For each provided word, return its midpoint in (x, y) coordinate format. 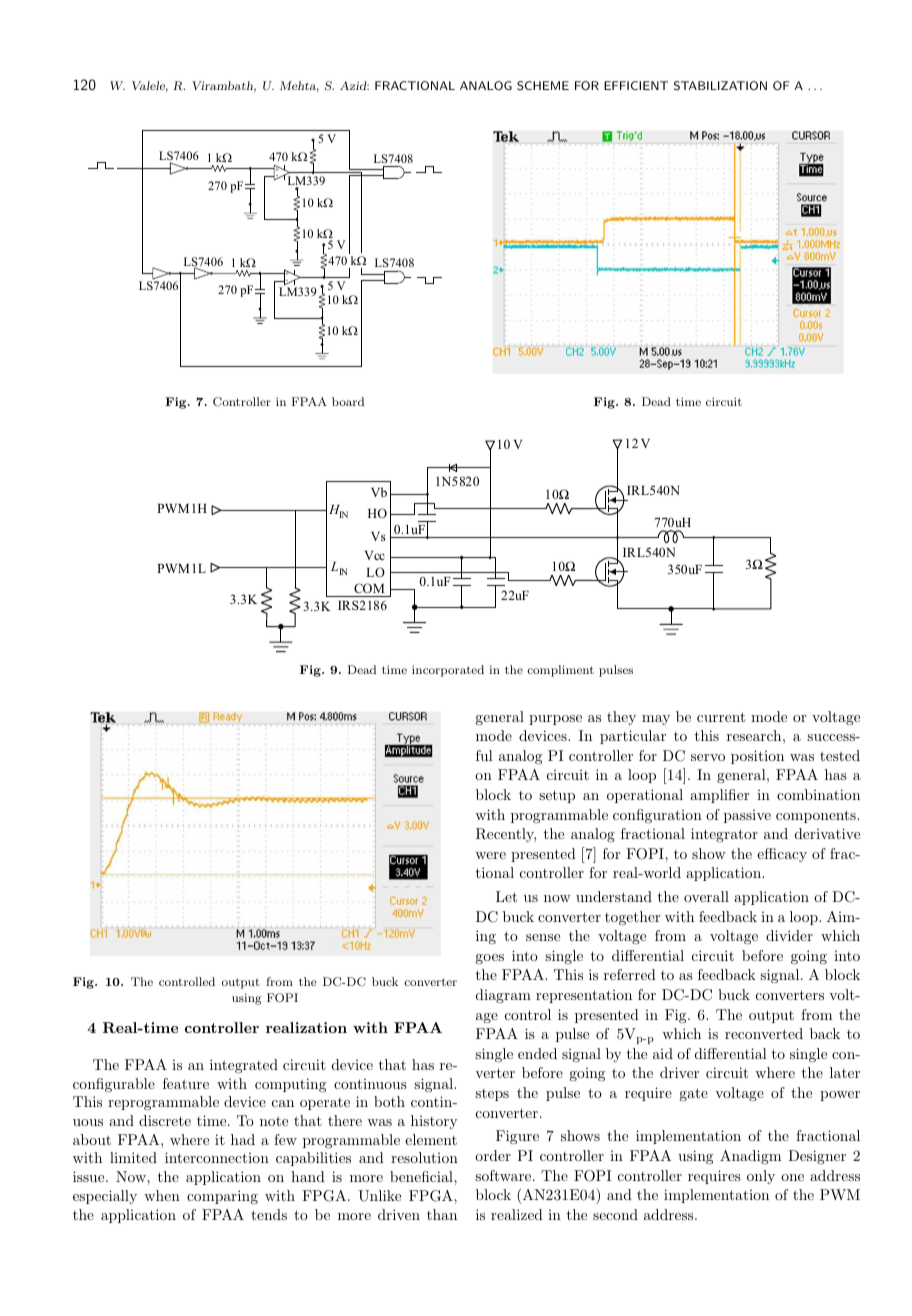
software (504, 1175)
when (162, 1195)
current (721, 717)
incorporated (448, 671)
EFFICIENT (636, 85)
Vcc (375, 555)
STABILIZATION (720, 86)
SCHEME (543, 86)
